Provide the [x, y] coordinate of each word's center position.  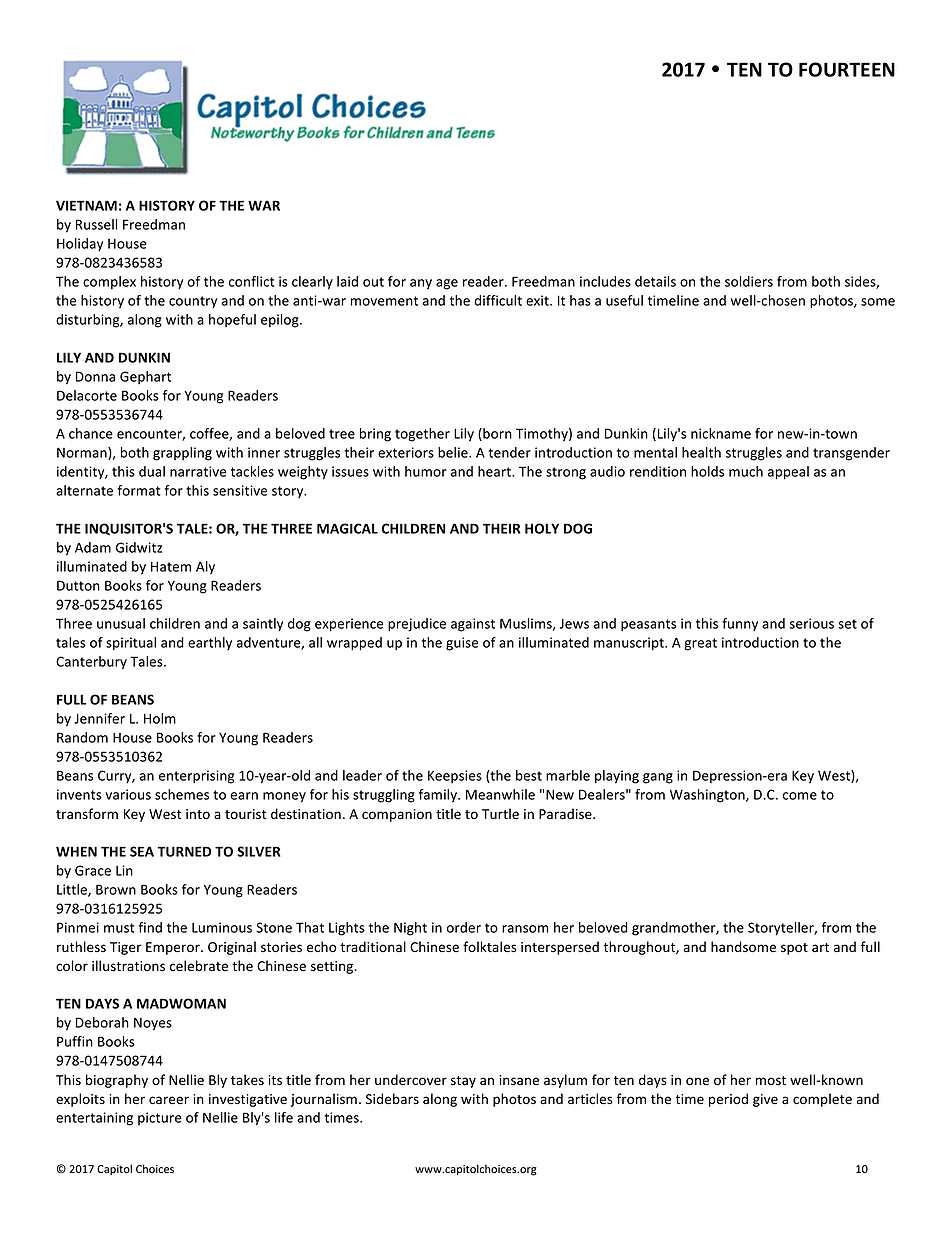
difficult [498, 300]
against [473, 625]
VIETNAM [86, 205]
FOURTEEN [847, 69]
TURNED [185, 851]
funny [740, 624]
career [169, 1100]
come [800, 796]
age [447, 284]
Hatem [171, 566]
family [439, 796]
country [193, 302]
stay [463, 1082]
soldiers [749, 281]
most [771, 1080]
